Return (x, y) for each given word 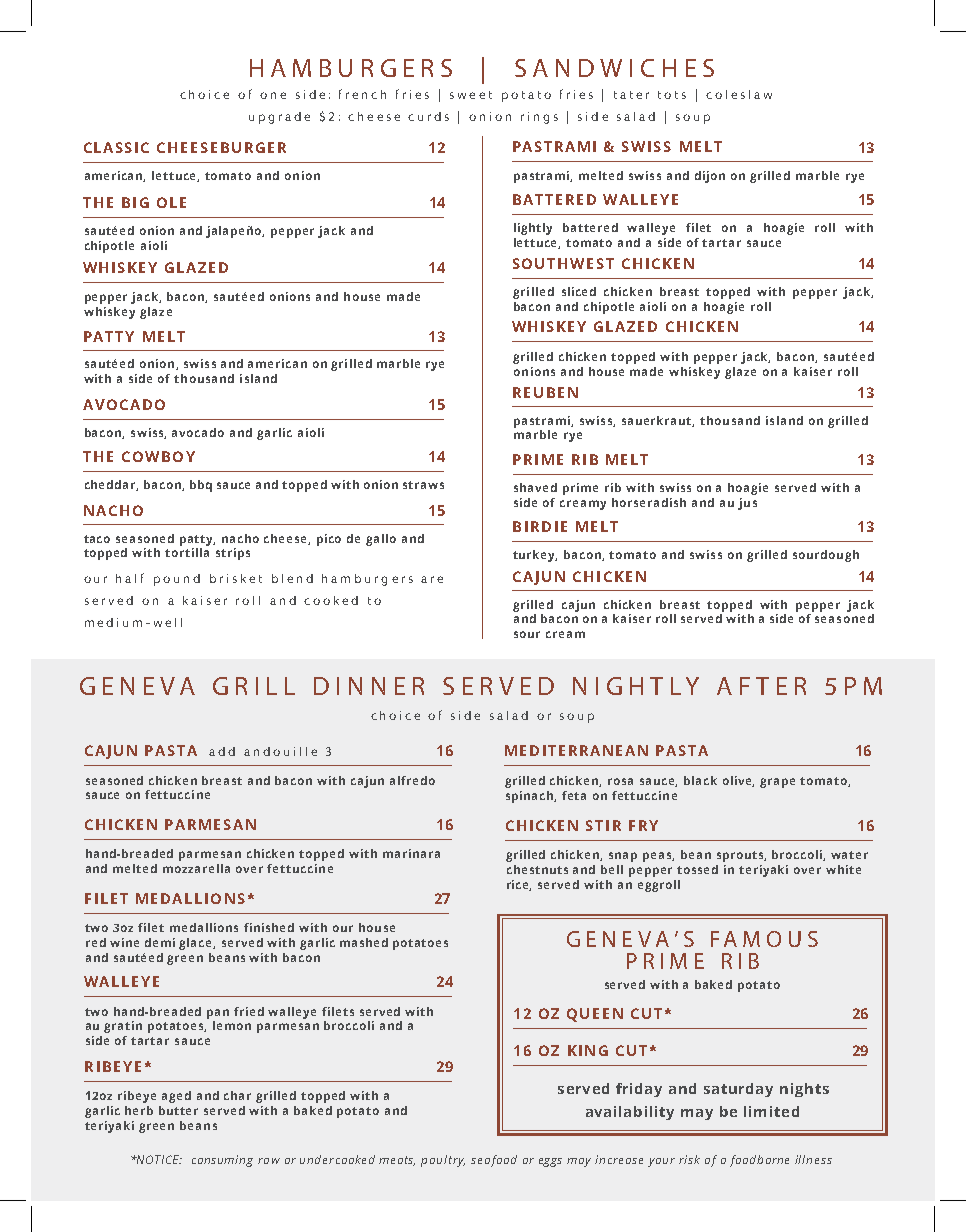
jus (747, 504)
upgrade (279, 118)
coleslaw (739, 94)
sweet (471, 95)
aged (176, 1097)
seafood (494, 1161)
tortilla (187, 552)
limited (771, 1111)
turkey (535, 556)
